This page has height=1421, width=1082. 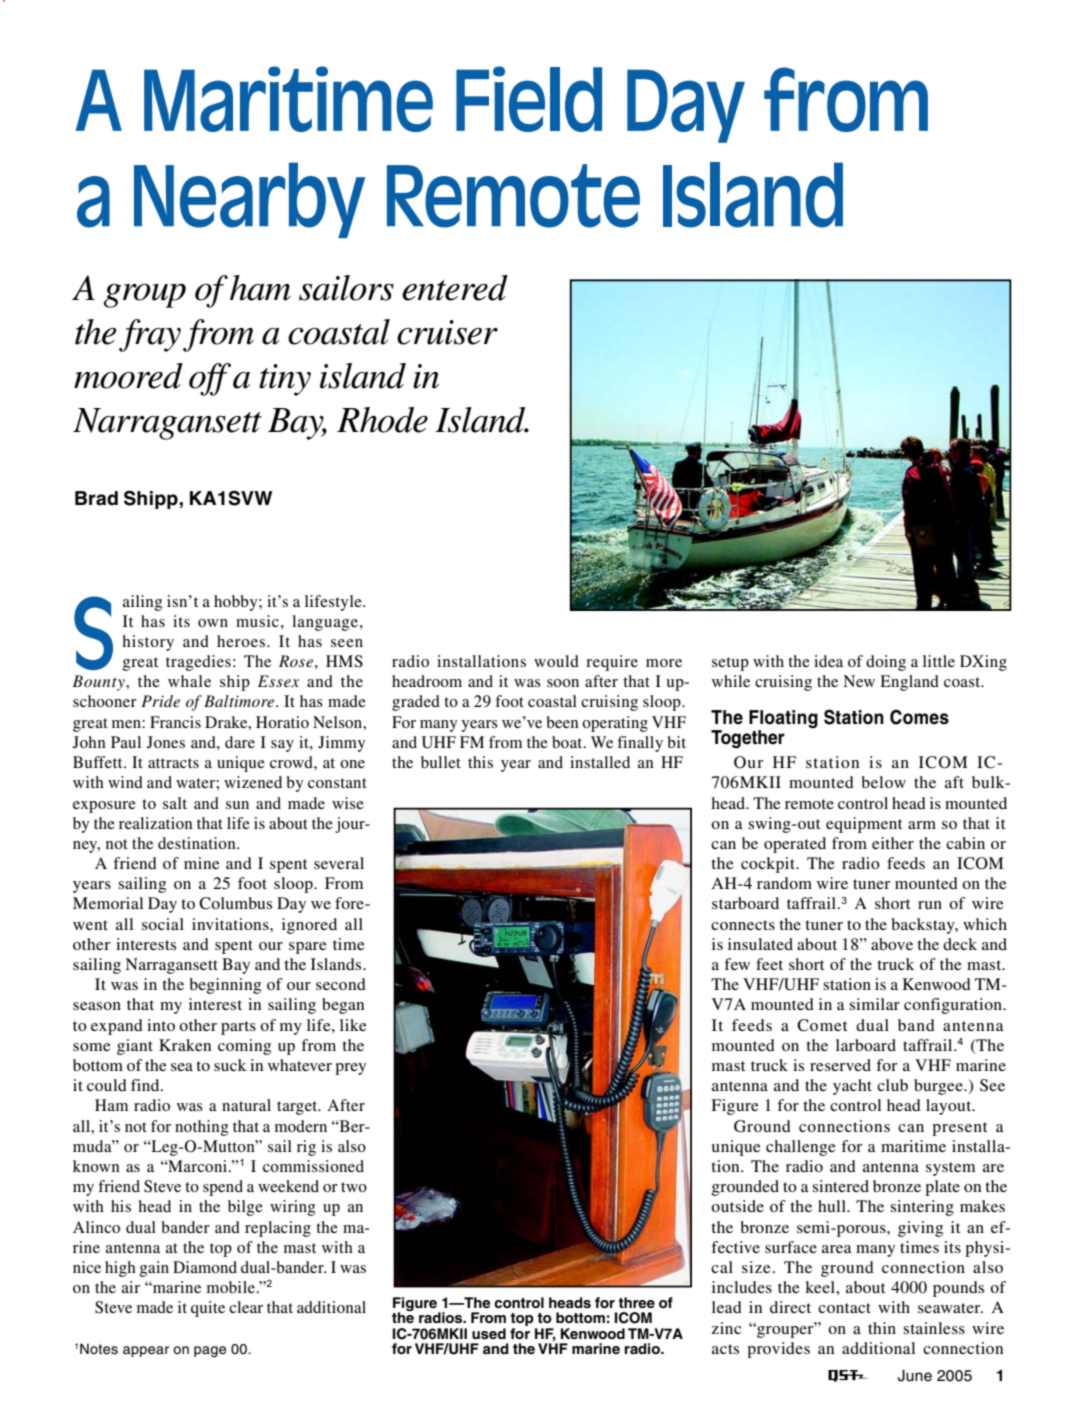 I want to click on Field, so click(x=529, y=99).
